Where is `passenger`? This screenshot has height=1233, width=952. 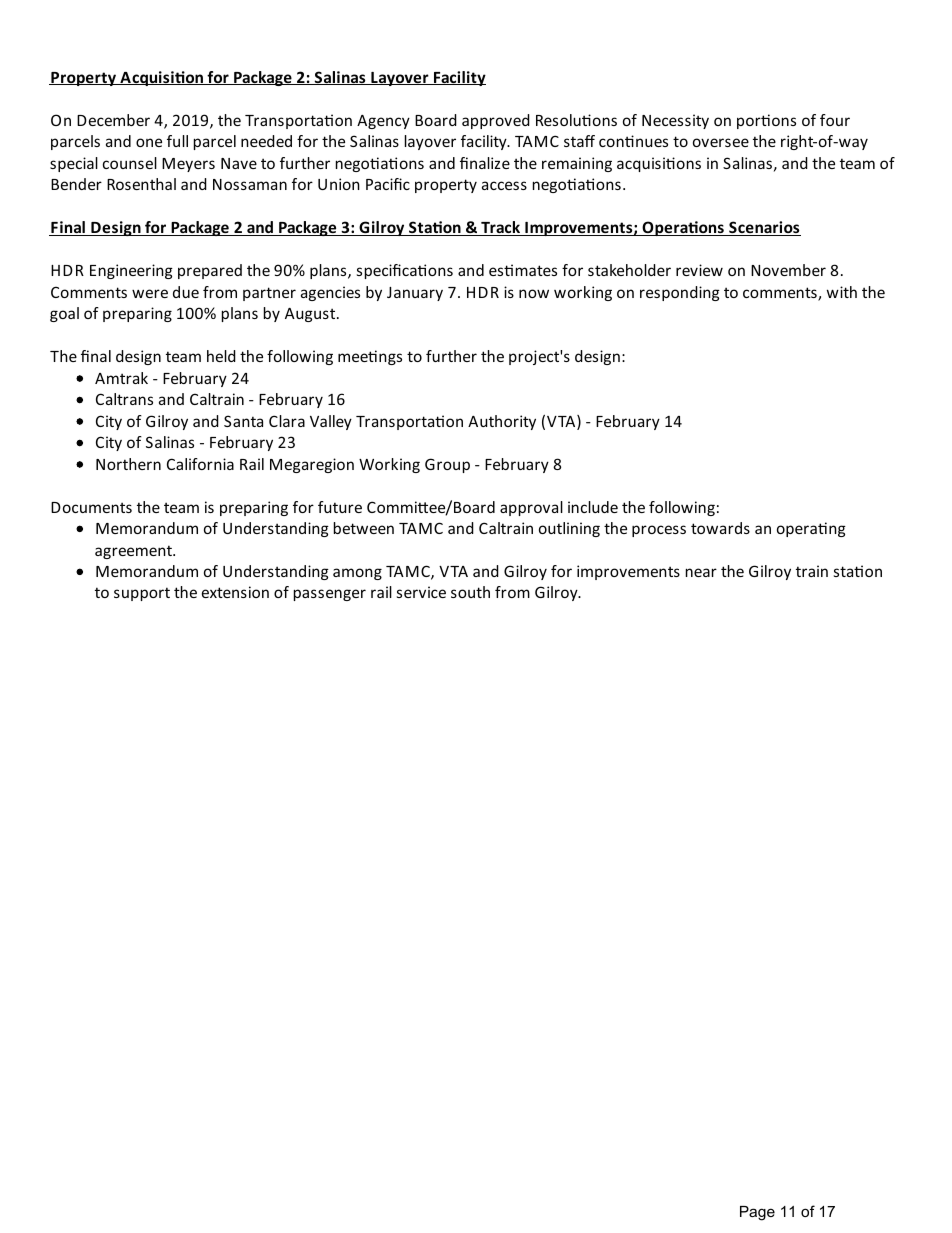
passenger is located at coordinates (330, 595).
